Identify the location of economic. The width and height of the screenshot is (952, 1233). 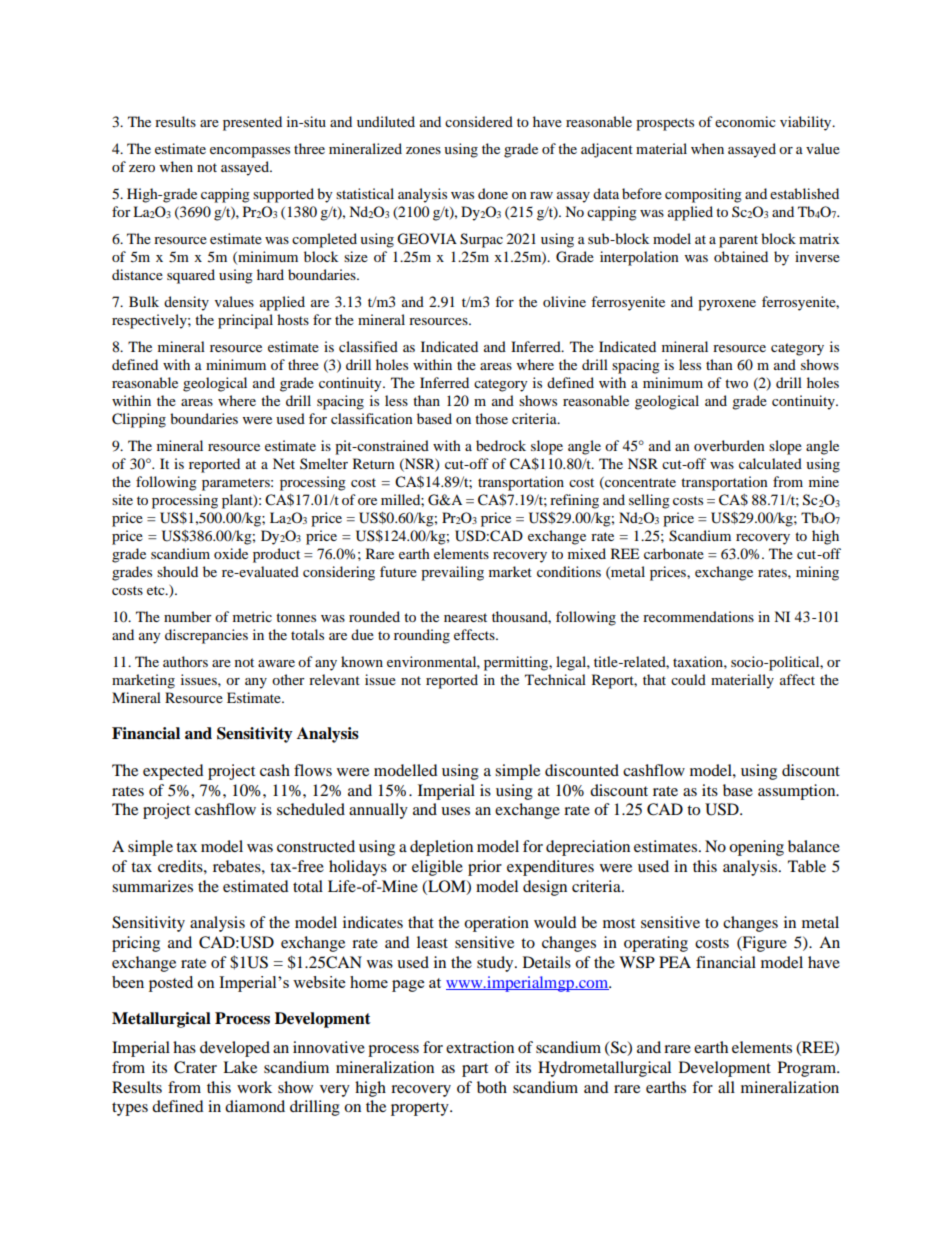
(745, 121).
